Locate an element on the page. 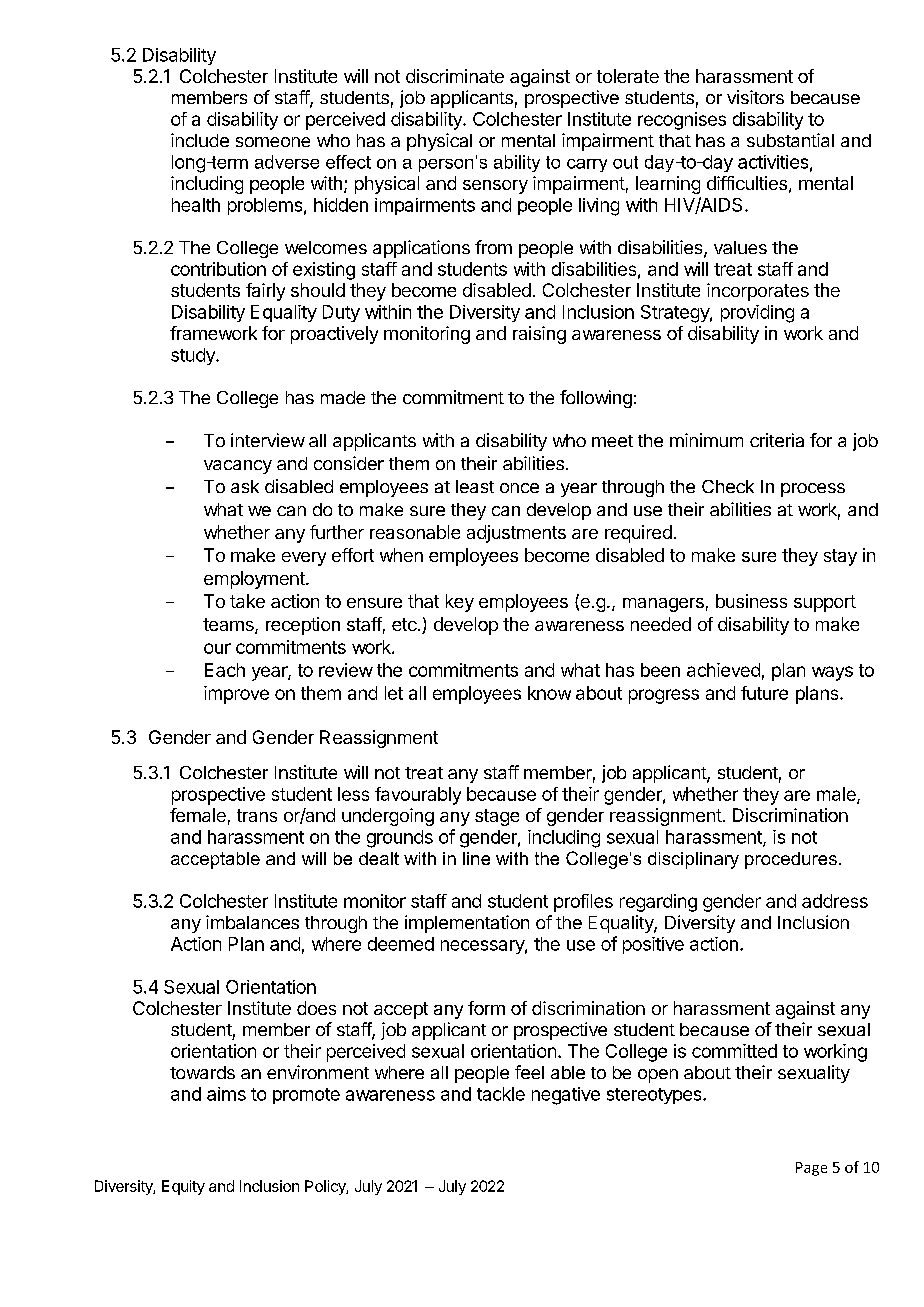 The height and width of the page is (1307, 924). criteria is located at coordinates (777, 440).
